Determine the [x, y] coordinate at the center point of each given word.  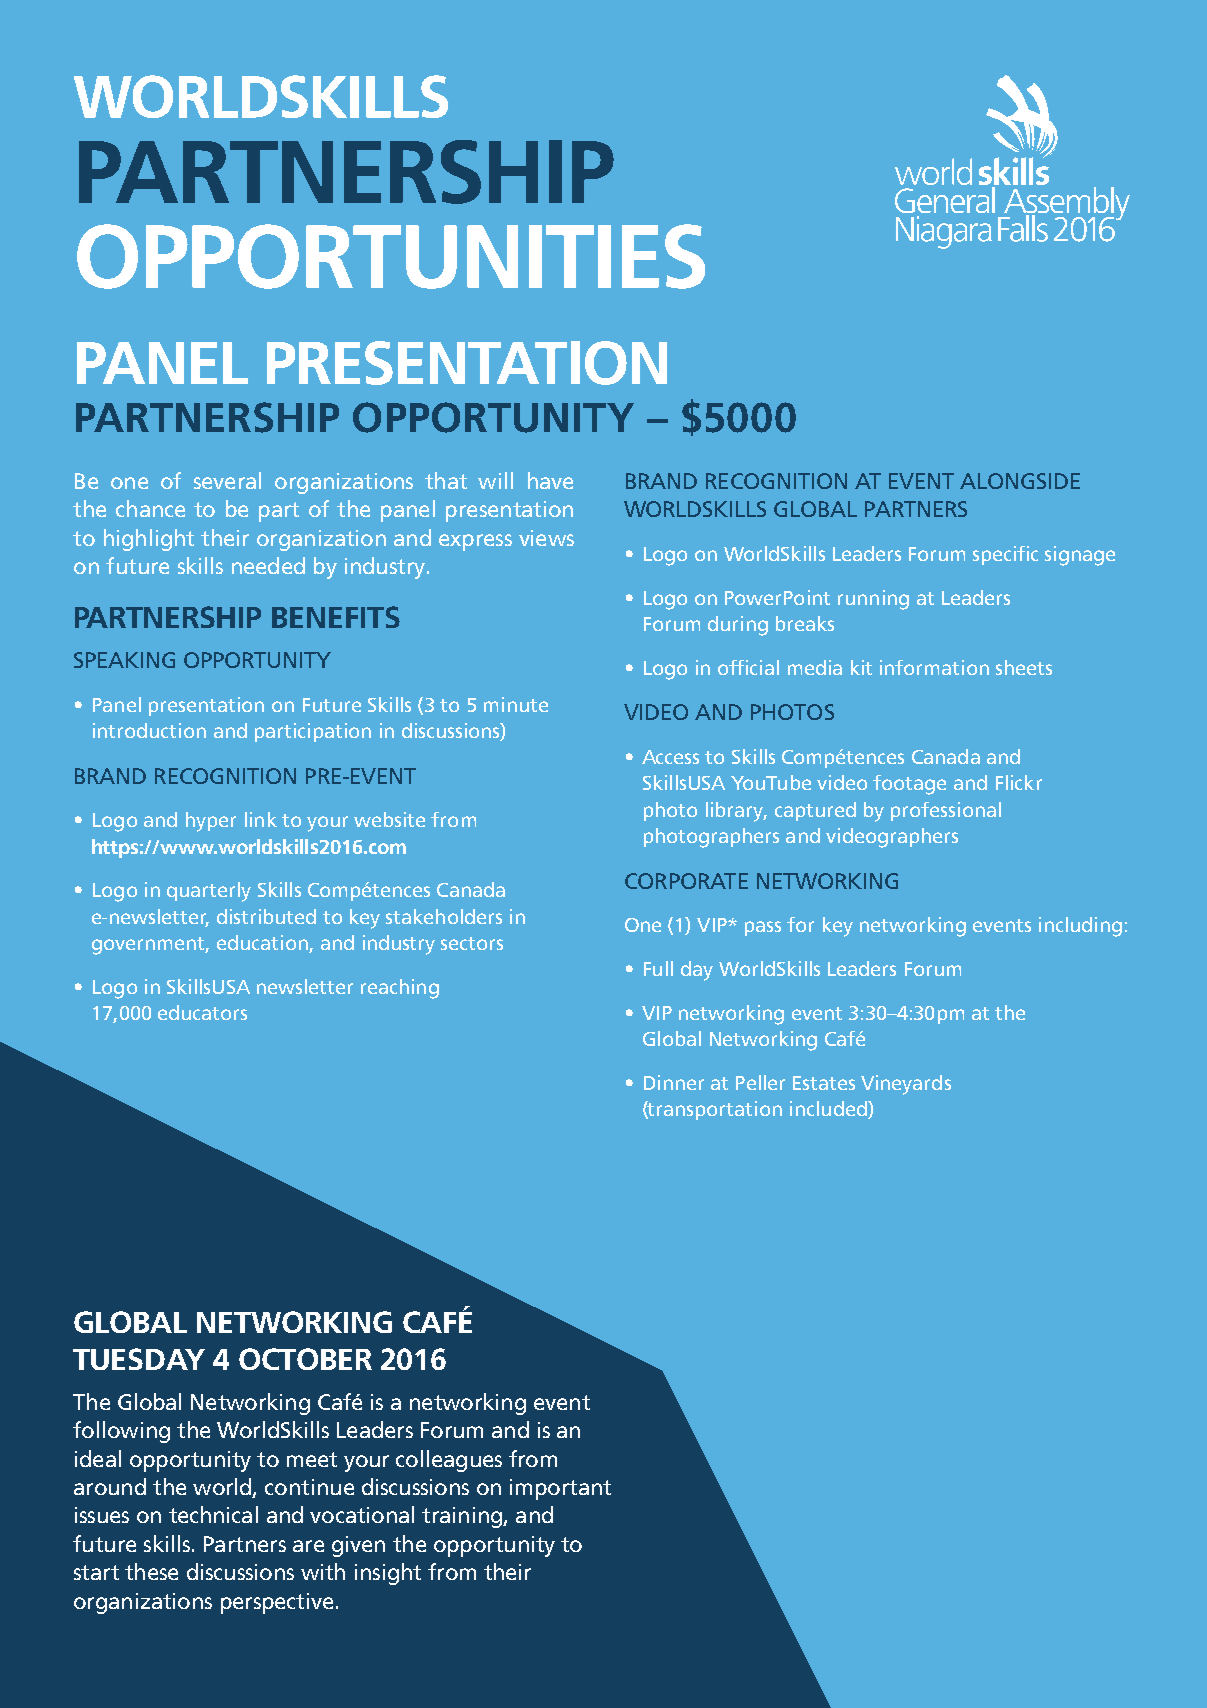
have [550, 480]
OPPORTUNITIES [391, 256]
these [151, 1571]
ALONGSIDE [1020, 481]
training [463, 1517]
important [560, 1489]
